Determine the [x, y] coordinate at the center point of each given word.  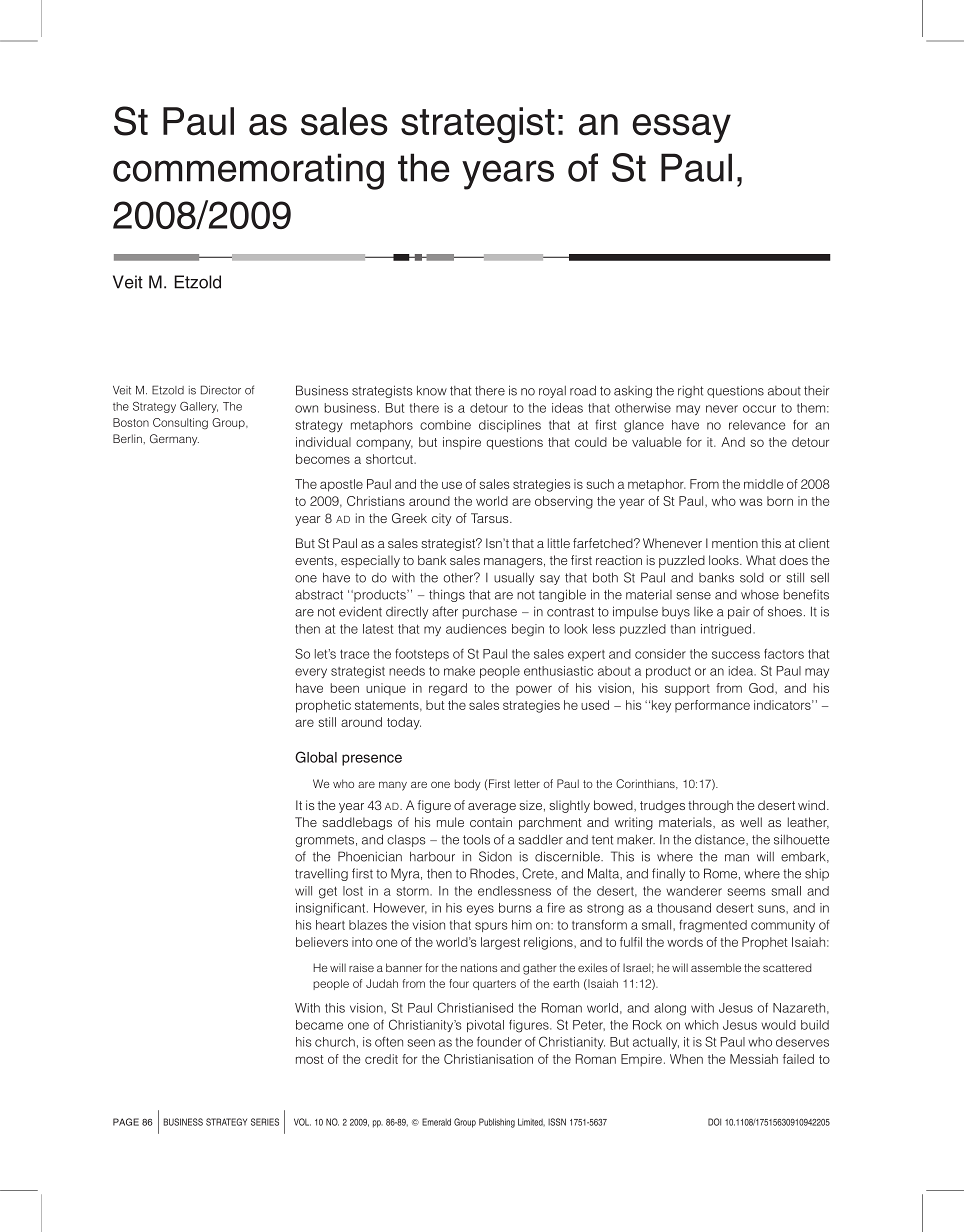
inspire [462, 443]
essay [682, 128]
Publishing [497, 1123]
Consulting [180, 423]
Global [316, 757]
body [468, 785]
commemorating [248, 171]
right [690, 392]
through [710, 806]
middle [763, 484]
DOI [714, 1122]
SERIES [265, 1122]
